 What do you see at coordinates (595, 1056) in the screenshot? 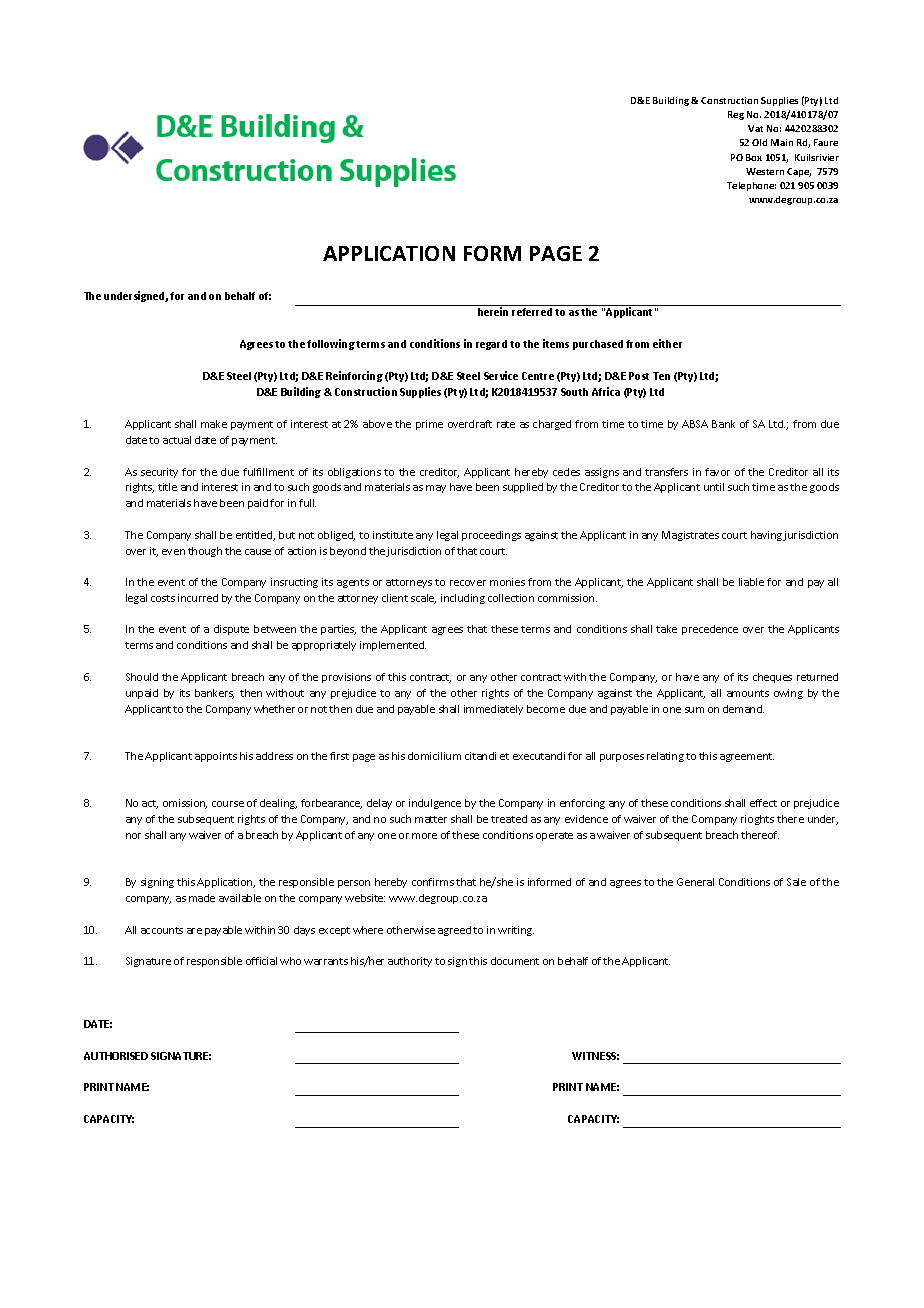
I see `WITNESS` at bounding box center [595, 1056].
